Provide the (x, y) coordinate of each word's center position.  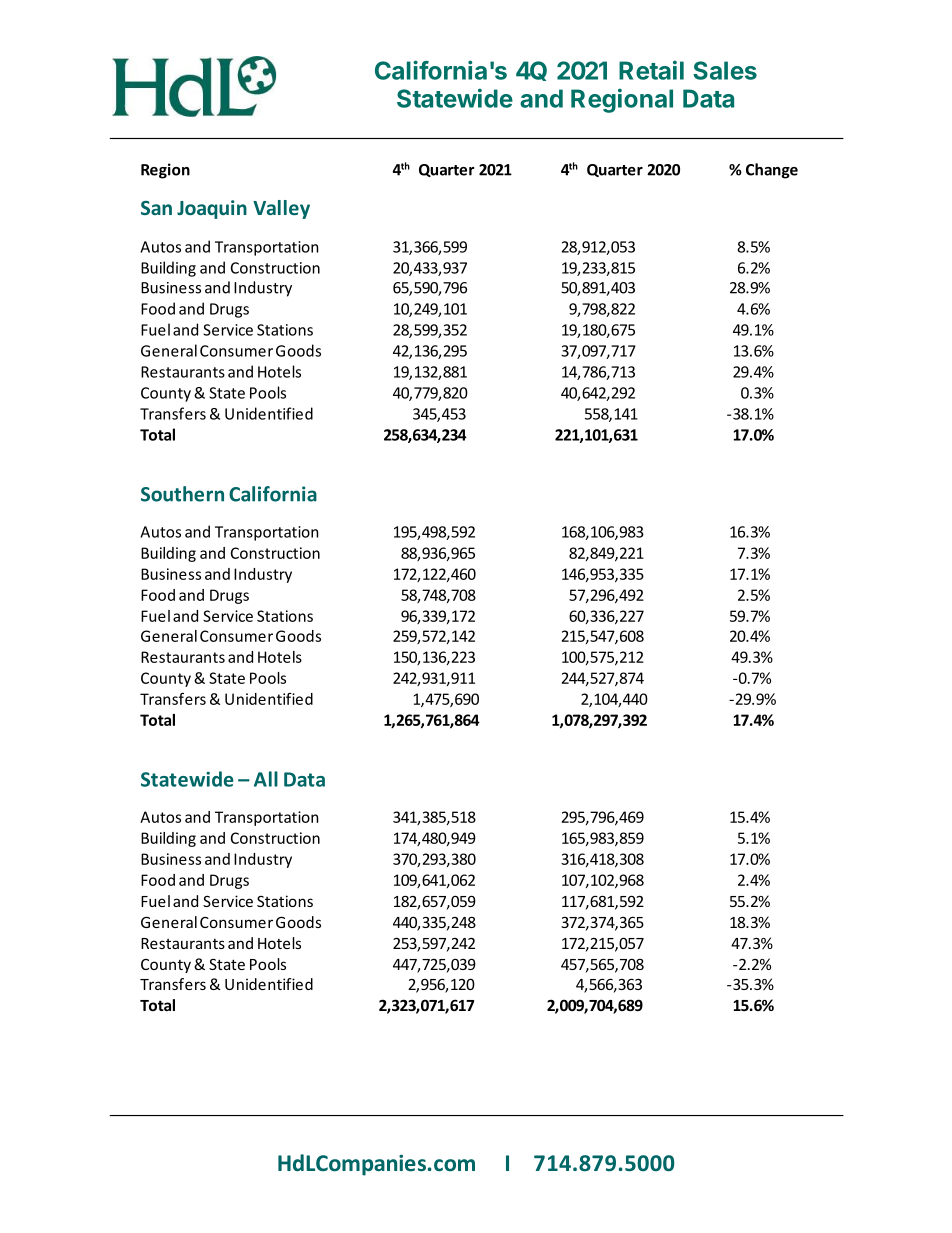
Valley (281, 209)
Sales (725, 70)
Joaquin (212, 209)
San (156, 208)
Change (772, 171)
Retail (651, 70)
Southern (182, 494)
